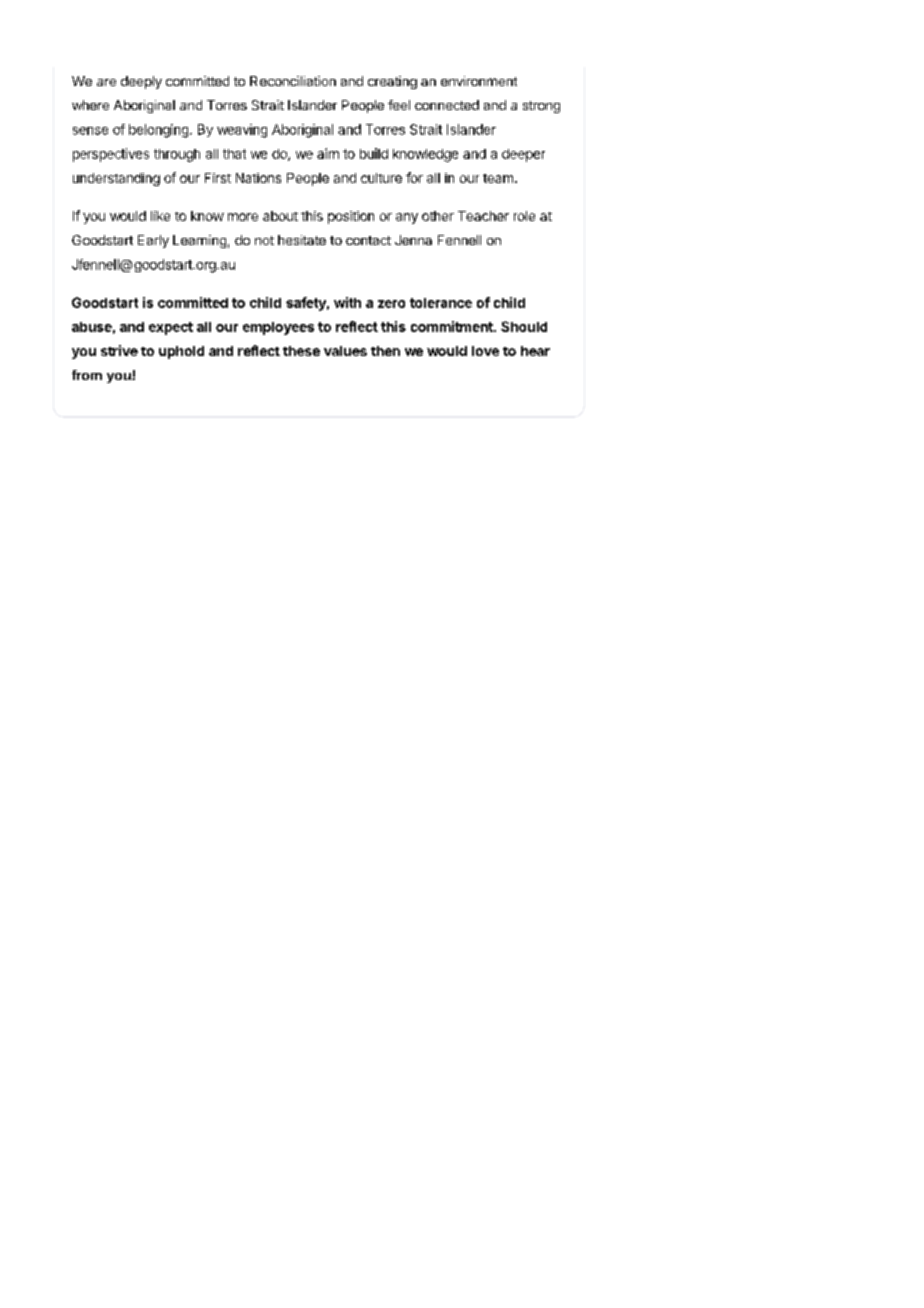 The width and height of the screenshot is (924, 1308). What do you see at coordinates (293, 81) in the screenshot?
I see `Reconciliation` at bounding box center [293, 81].
